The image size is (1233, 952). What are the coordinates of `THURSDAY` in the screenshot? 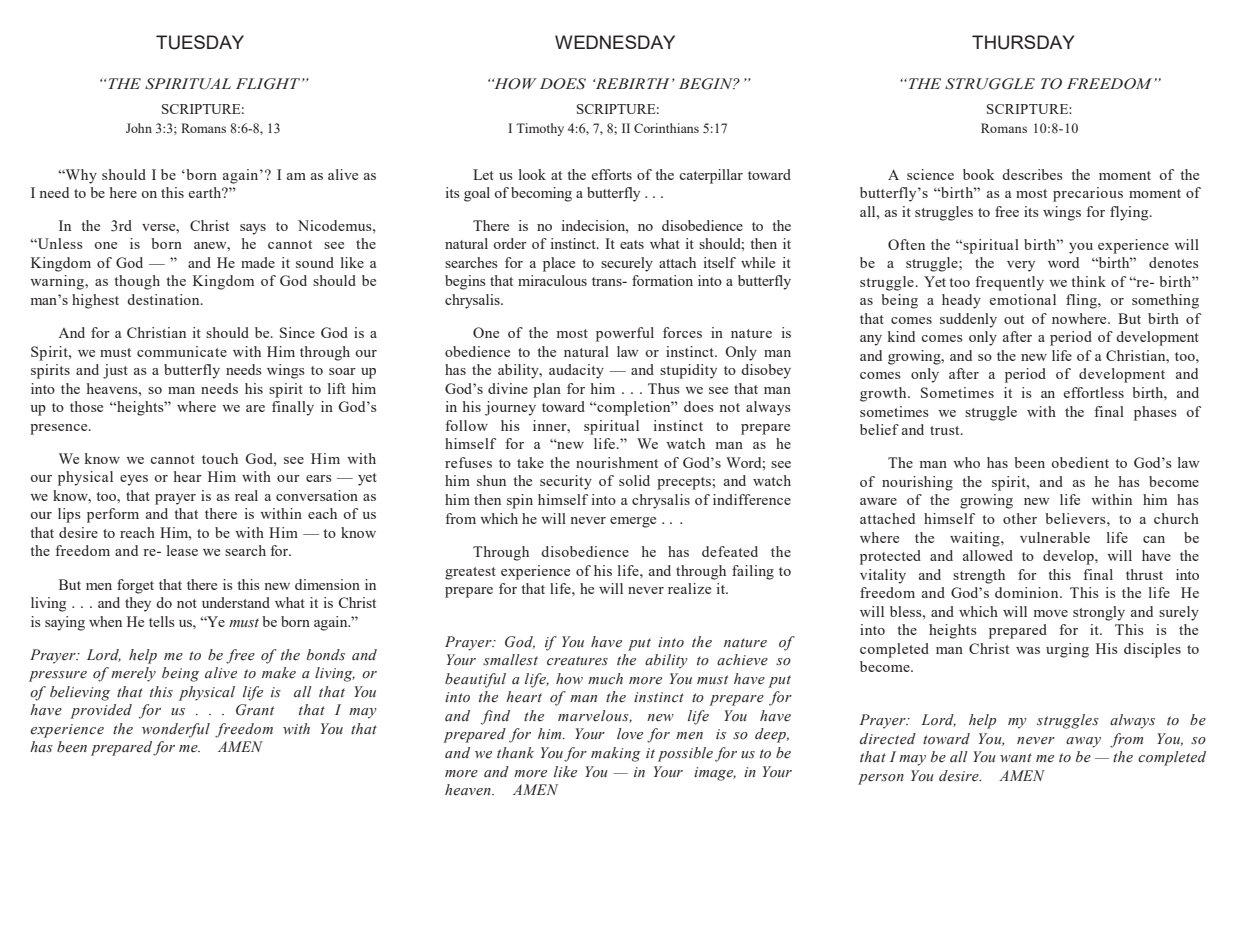 It's located at (1023, 42).
